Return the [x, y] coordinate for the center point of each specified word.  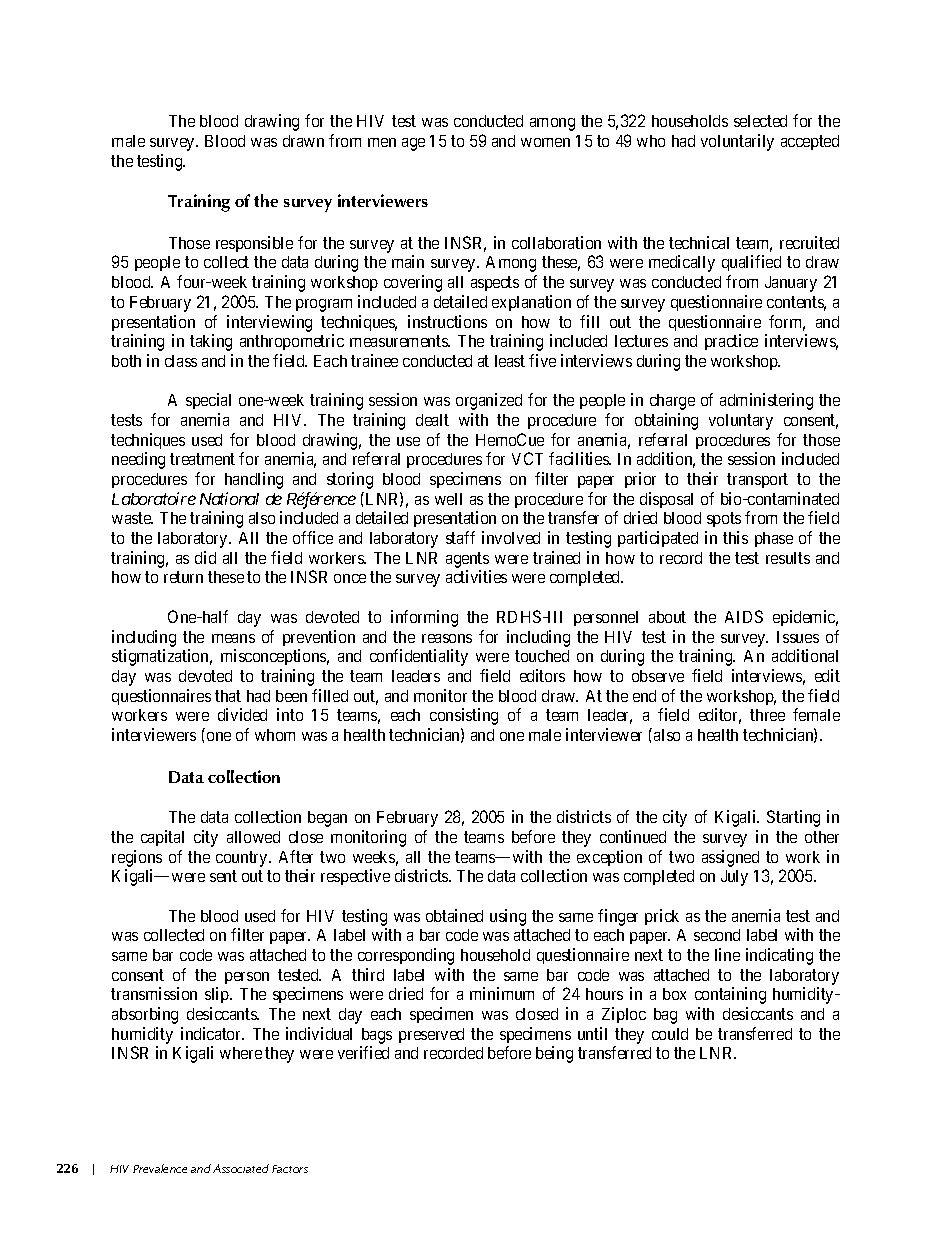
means [233, 638]
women [545, 142]
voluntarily [737, 142]
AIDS [744, 616]
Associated [241, 1168]
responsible [254, 244]
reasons [447, 638]
